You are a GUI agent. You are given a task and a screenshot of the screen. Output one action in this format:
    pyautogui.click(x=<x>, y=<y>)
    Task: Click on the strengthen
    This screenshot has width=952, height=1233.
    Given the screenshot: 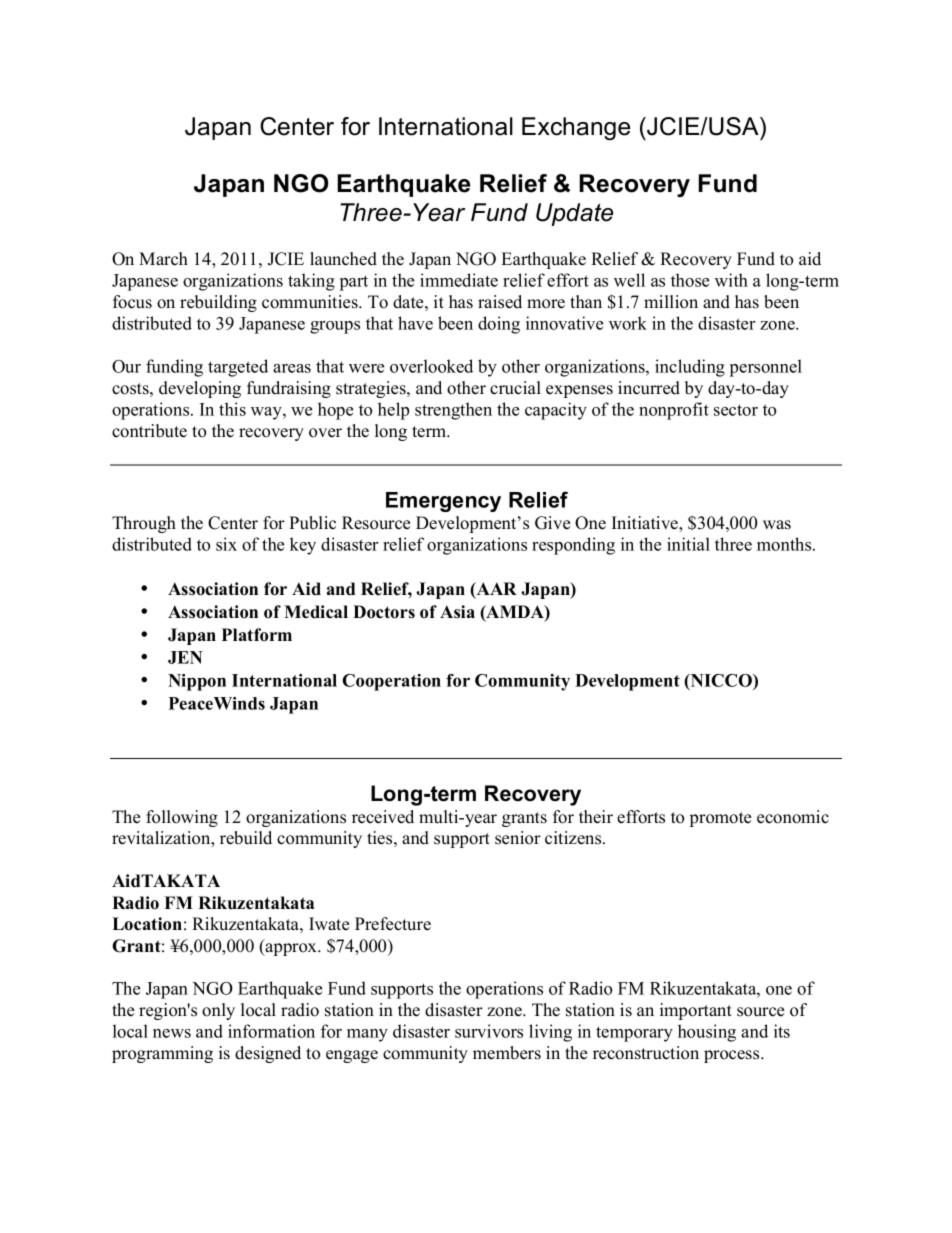 What is the action you would take?
    pyautogui.click(x=453, y=411)
